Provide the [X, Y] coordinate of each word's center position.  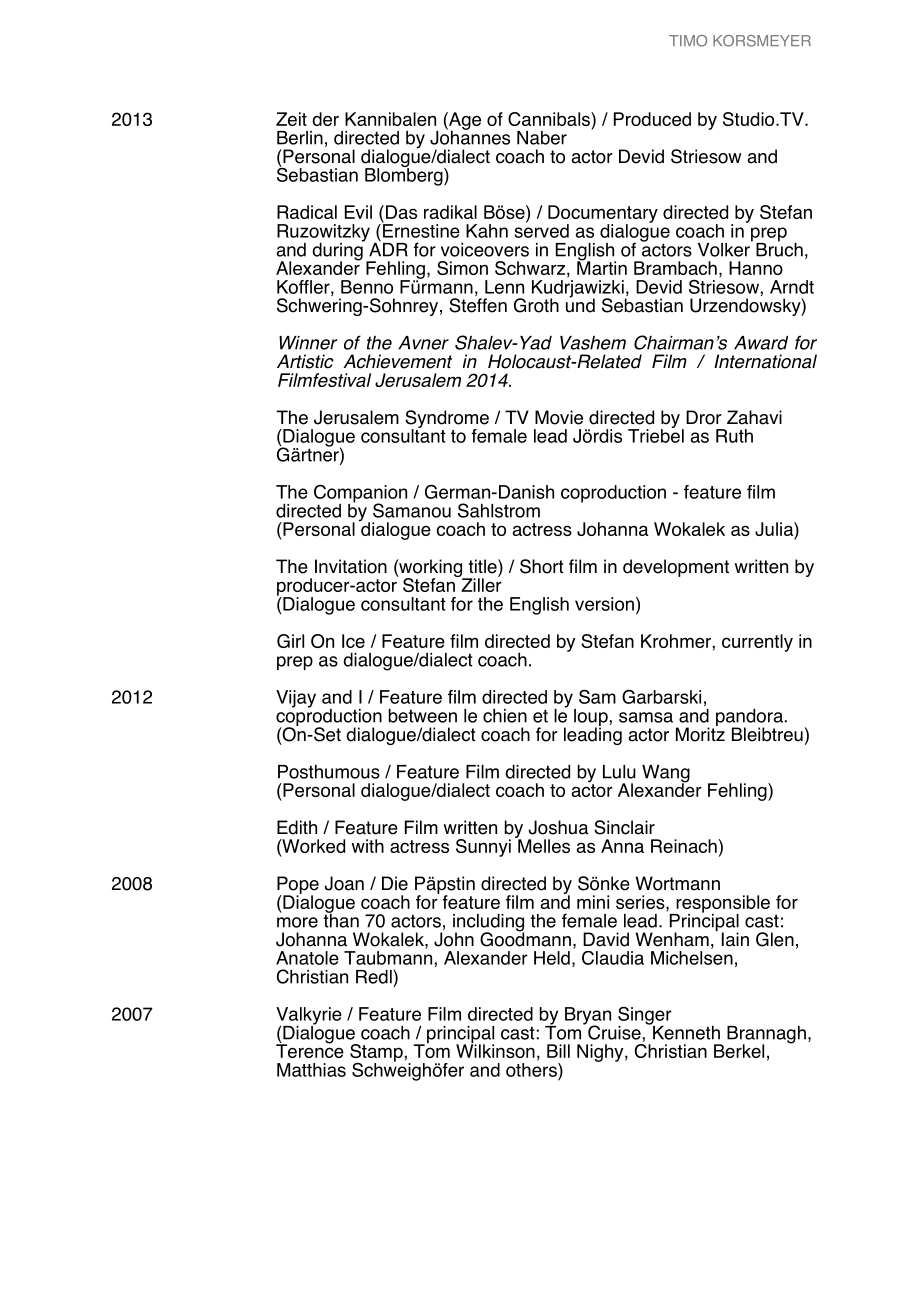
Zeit [291, 119]
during [338, 251]
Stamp [377, 1054]
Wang [666, 775]
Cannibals [550, 119]
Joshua [559, 827]
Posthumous [329, 772]
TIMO [688, 41]
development [676, 568]
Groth [536, 305]
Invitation [351, 566]
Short [542, 566]
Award [761, 343]
